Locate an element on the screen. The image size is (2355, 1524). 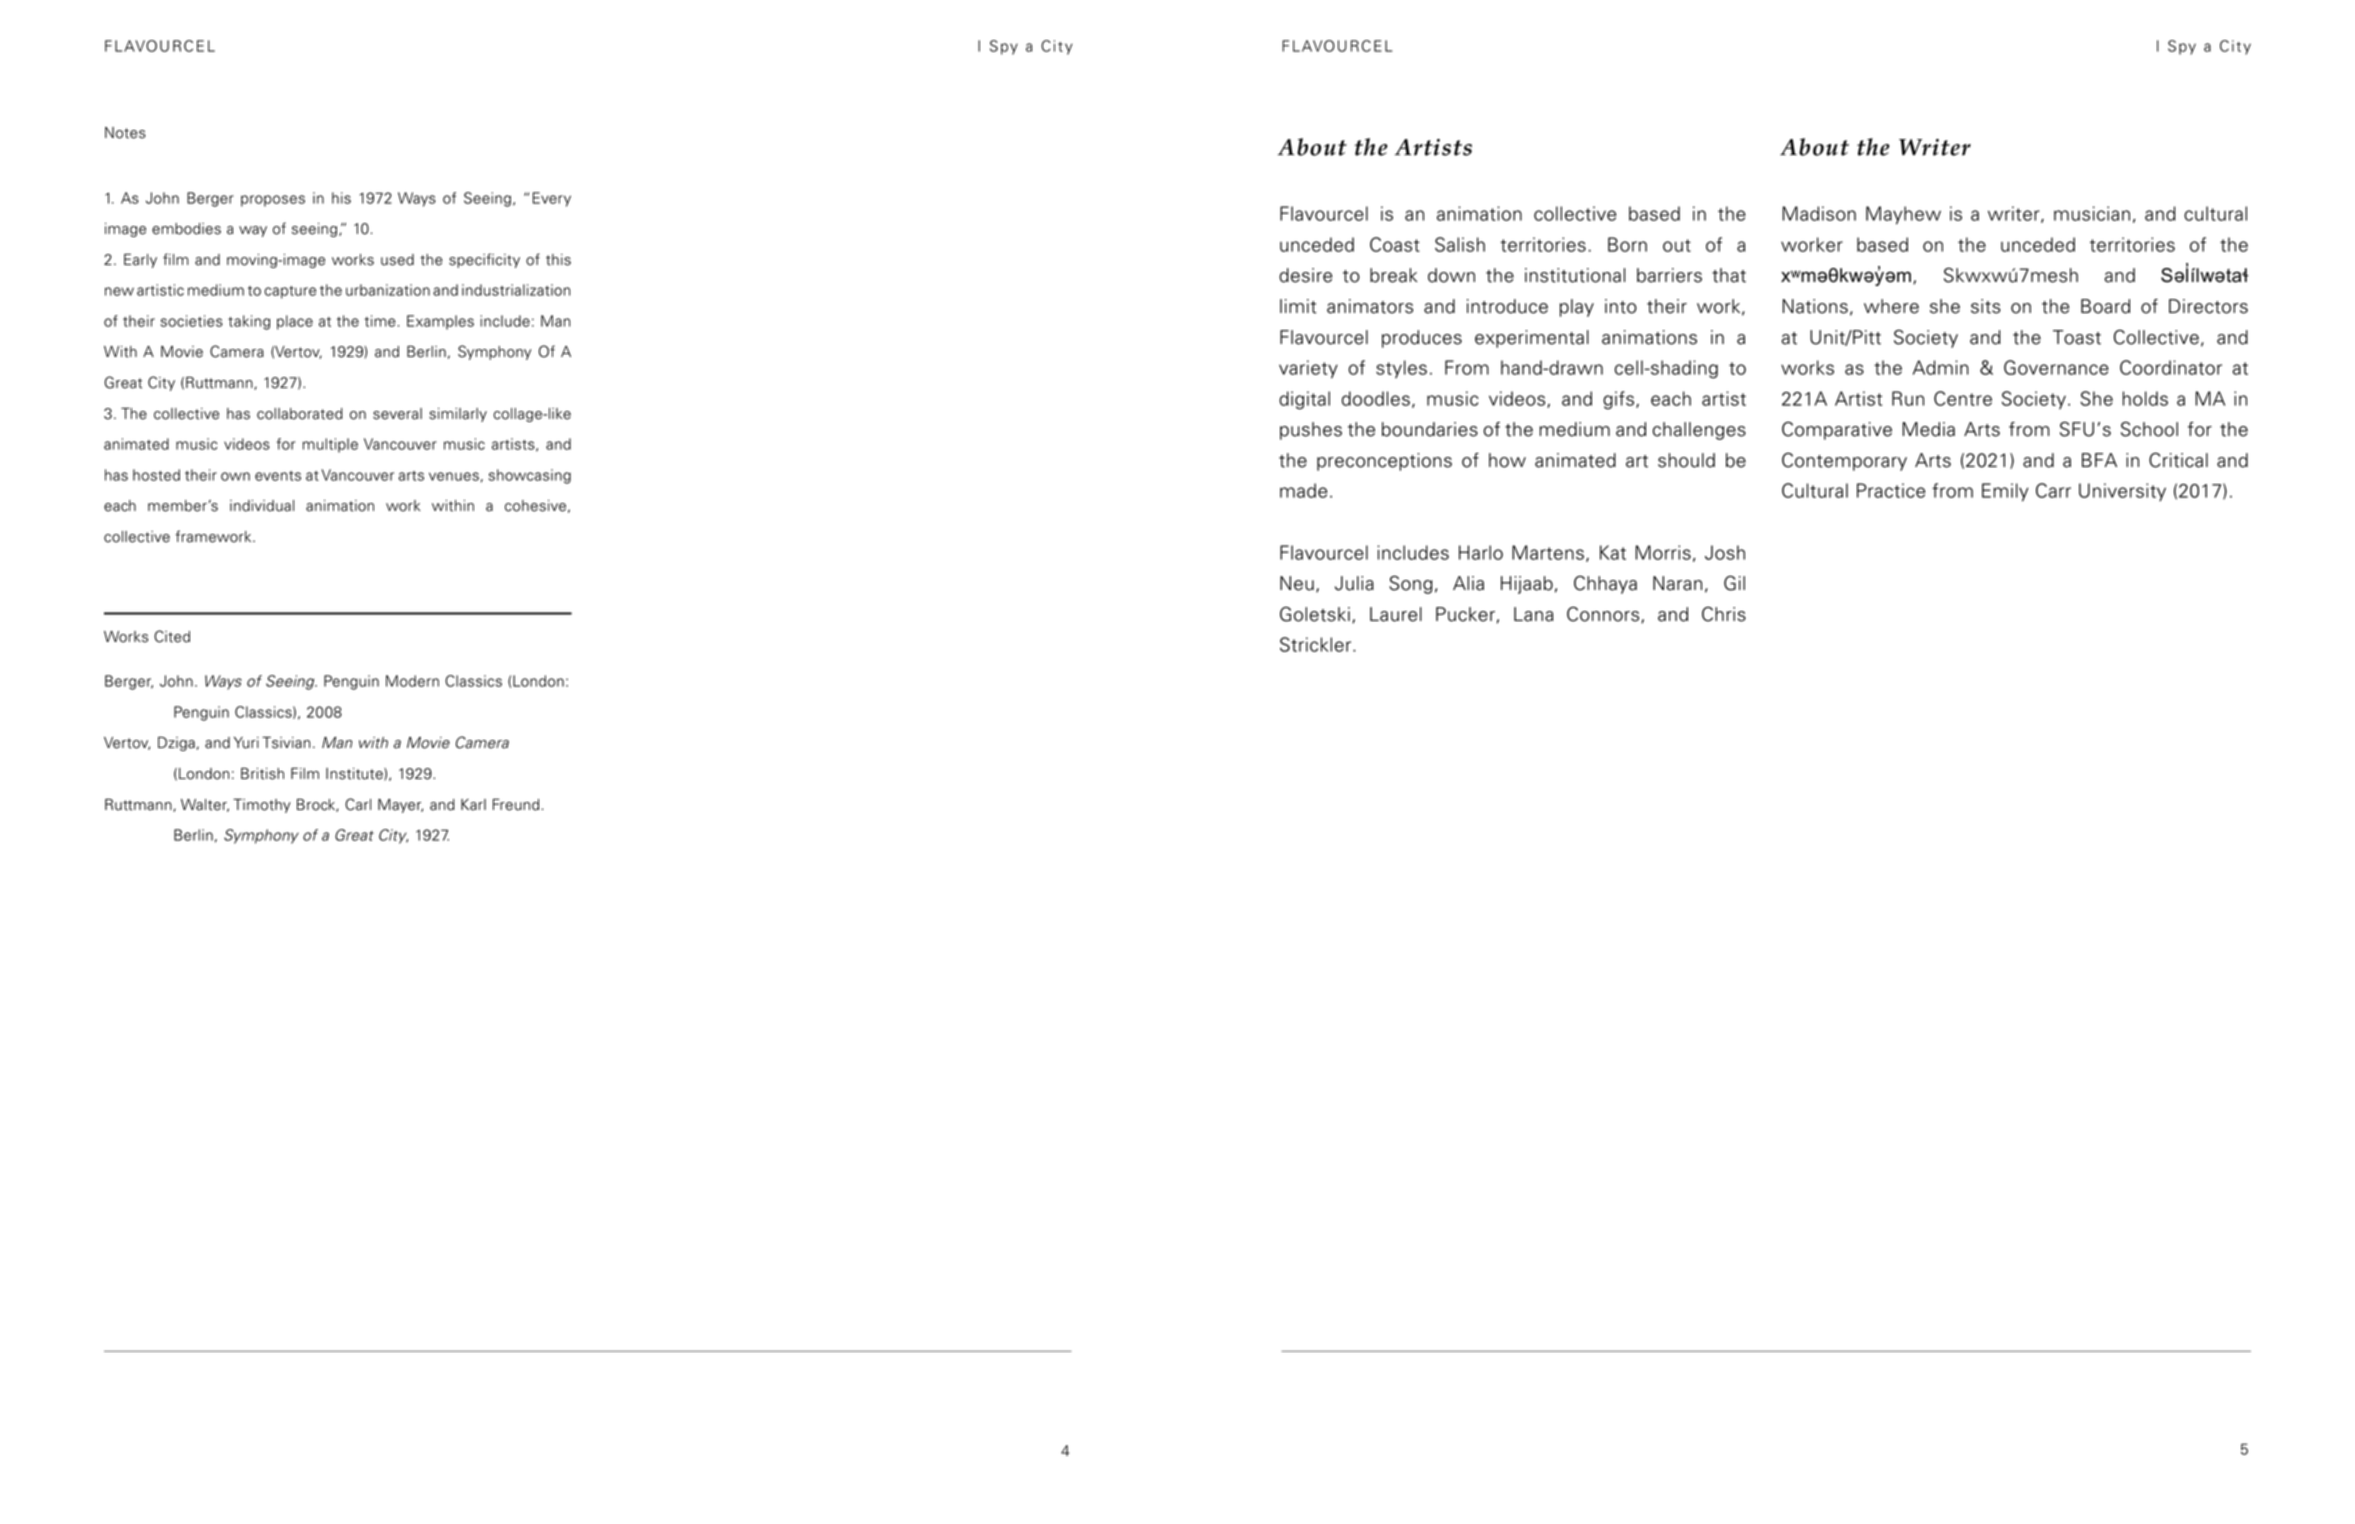
Contemporary is located at coordinates (1844, 461).
